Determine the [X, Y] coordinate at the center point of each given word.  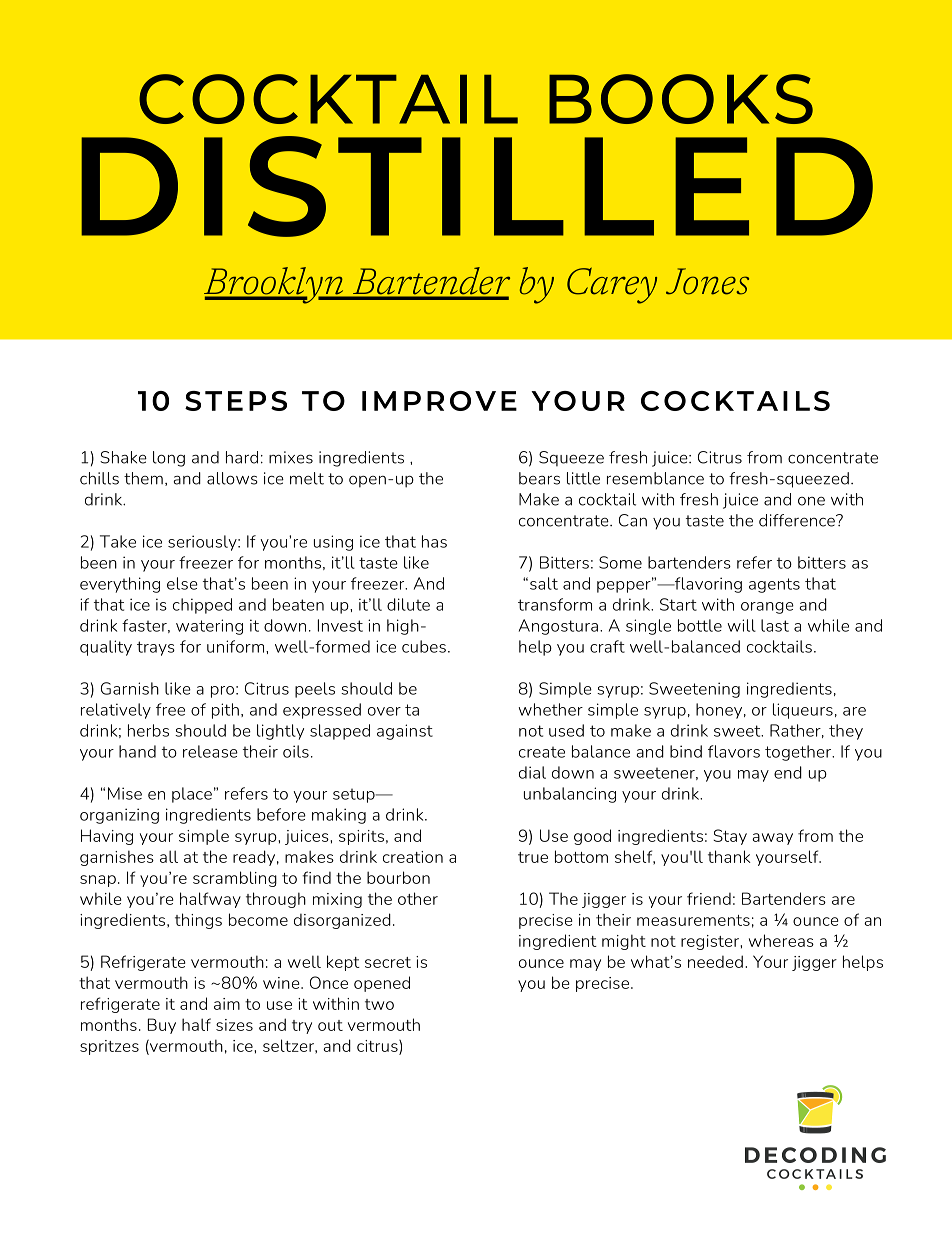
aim [227, 1004]
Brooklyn [275, 285]
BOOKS [681, 99]
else [182, 583]
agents [774, 585]
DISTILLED [477, 186]
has [434, 541]
